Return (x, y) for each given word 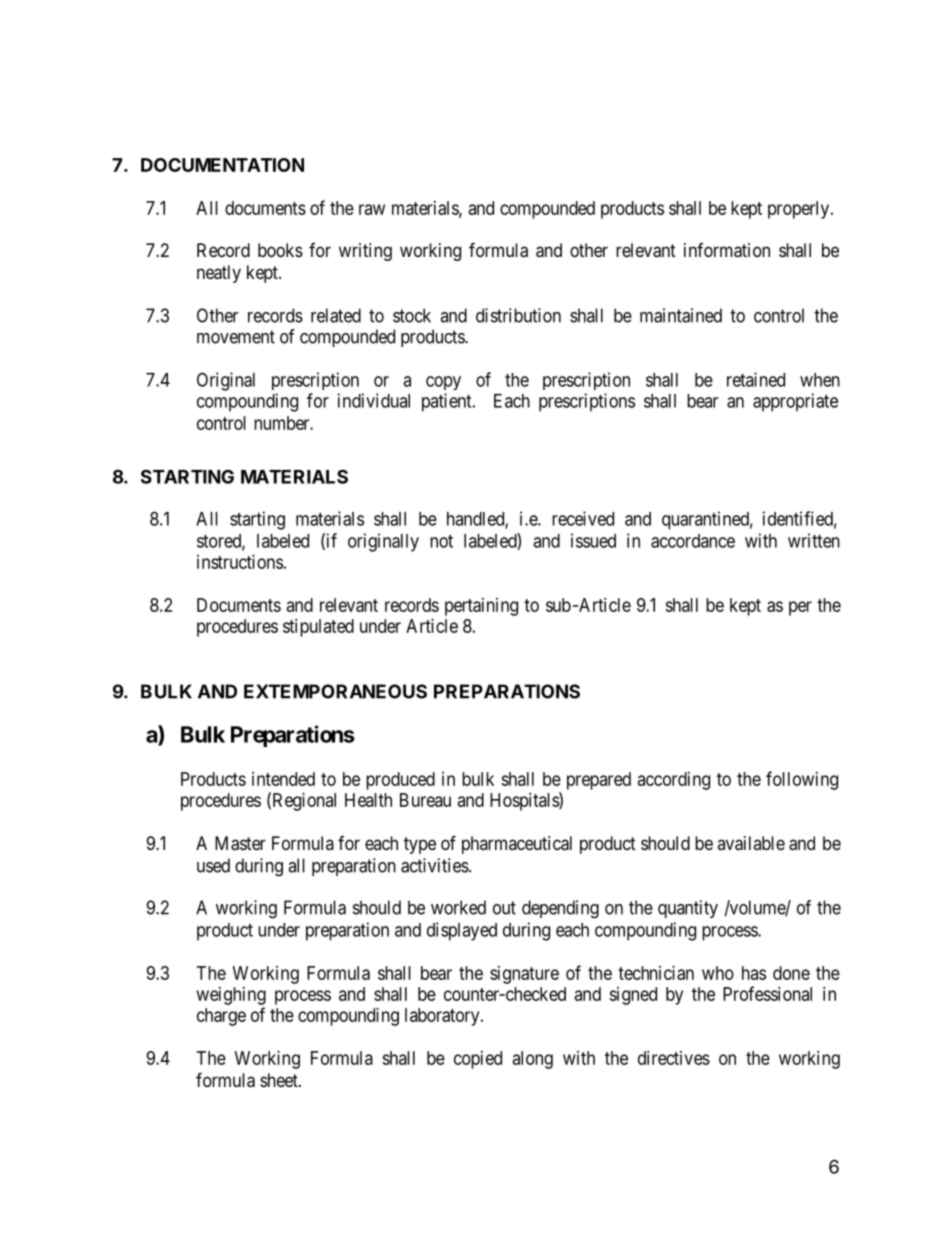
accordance (693, 541)
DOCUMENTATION (222, 165)
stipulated (318, 628)
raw (372, 209)
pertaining (481, 607)
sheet (280, 1080)
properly (800, 210)
